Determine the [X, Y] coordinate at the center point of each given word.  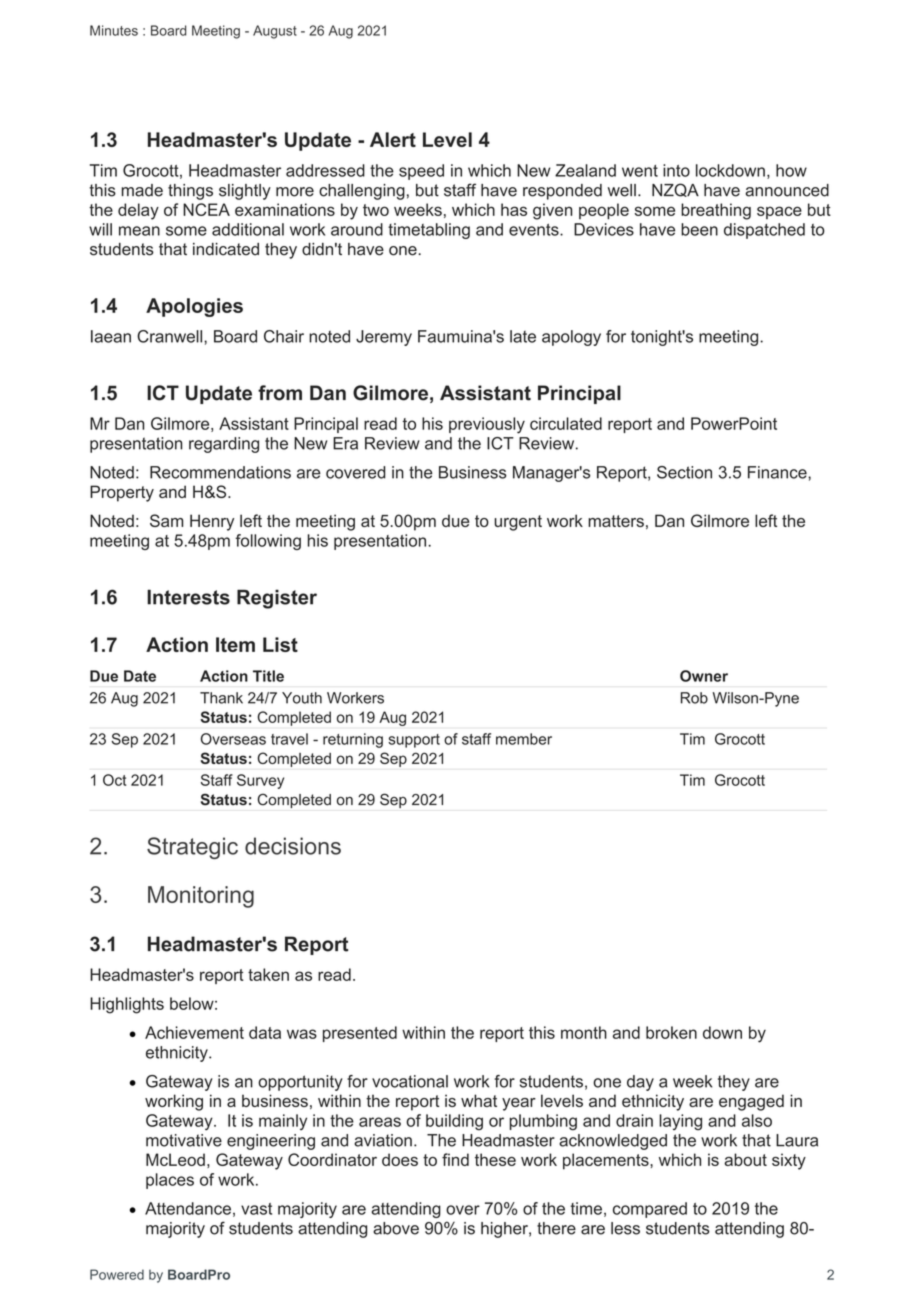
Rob [694, 698]
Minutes [114, 30]
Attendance [188, 1208]
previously [487, 425]
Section [684, 472]
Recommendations [220, 472]
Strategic [192, 848]
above [396, 1228]
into [676, 170]
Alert [393, 139]
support [414, 741]
